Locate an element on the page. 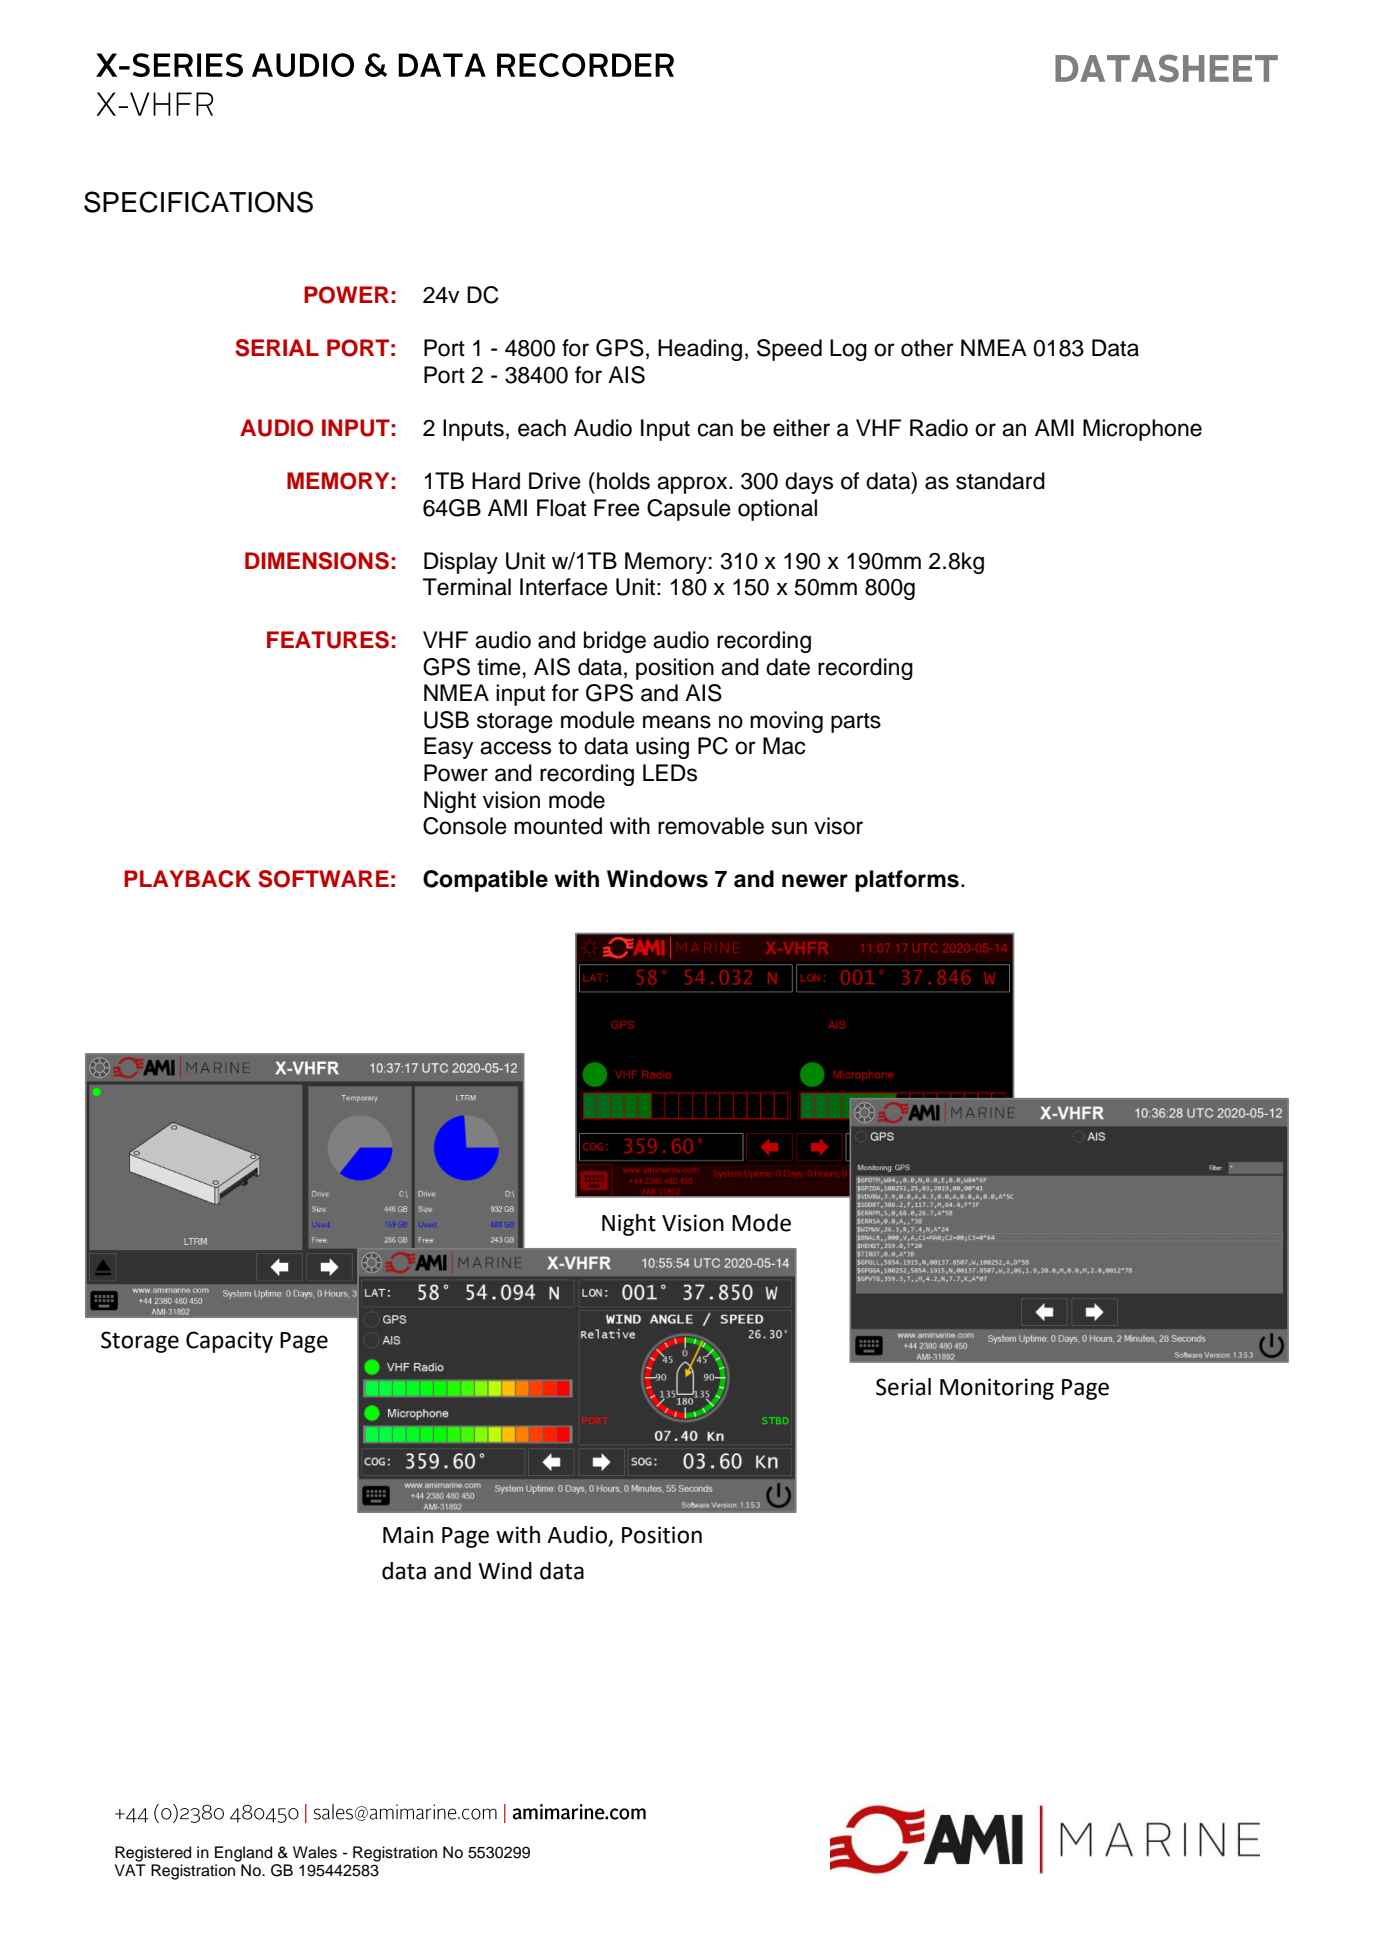 The image size is (1374, 1943). platforms is located at coordinates (907, 881).
